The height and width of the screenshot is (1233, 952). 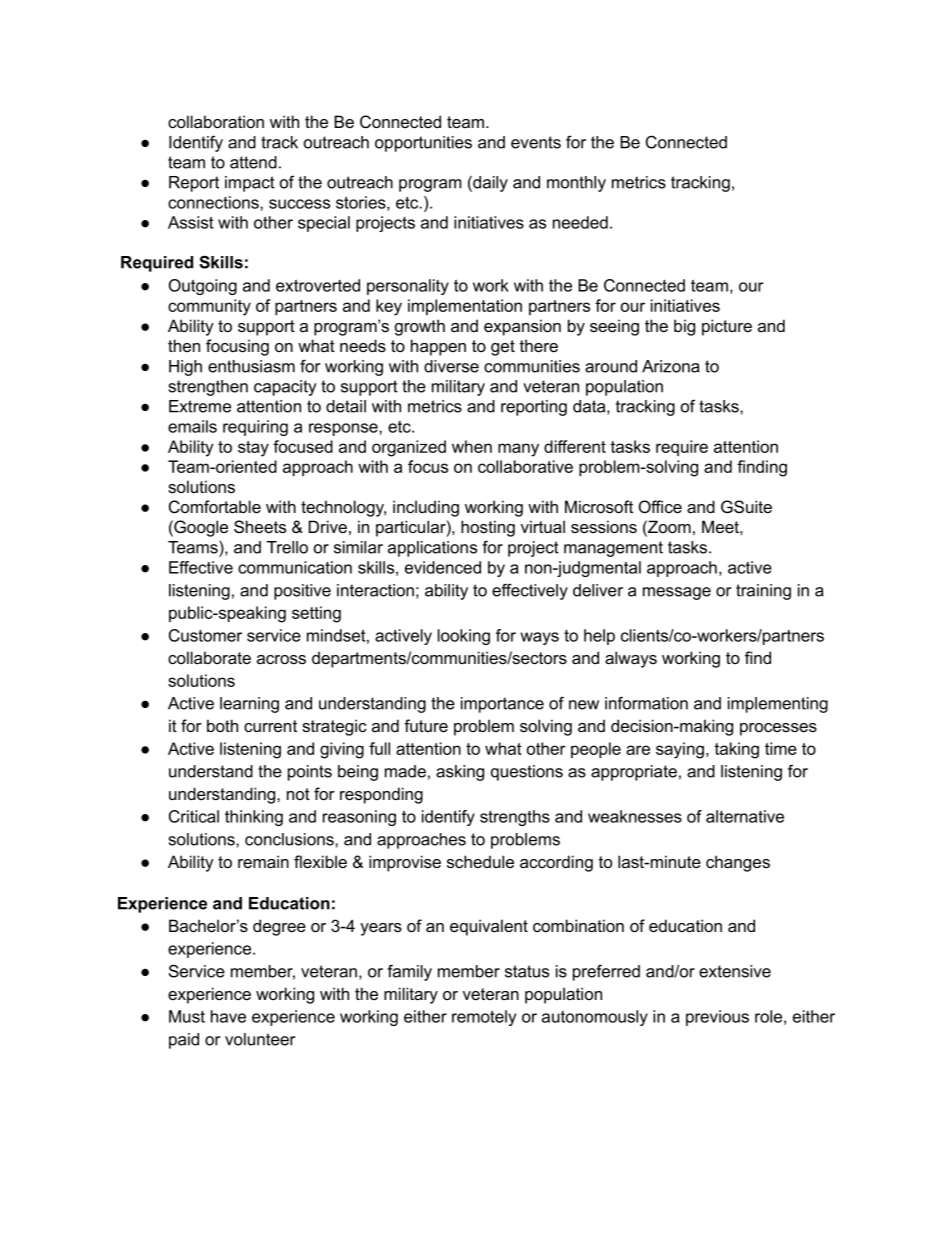 What do you see at coordinates (488, 528) in the screenshot?
I see `hosting` at bounding box center [488, 528].
